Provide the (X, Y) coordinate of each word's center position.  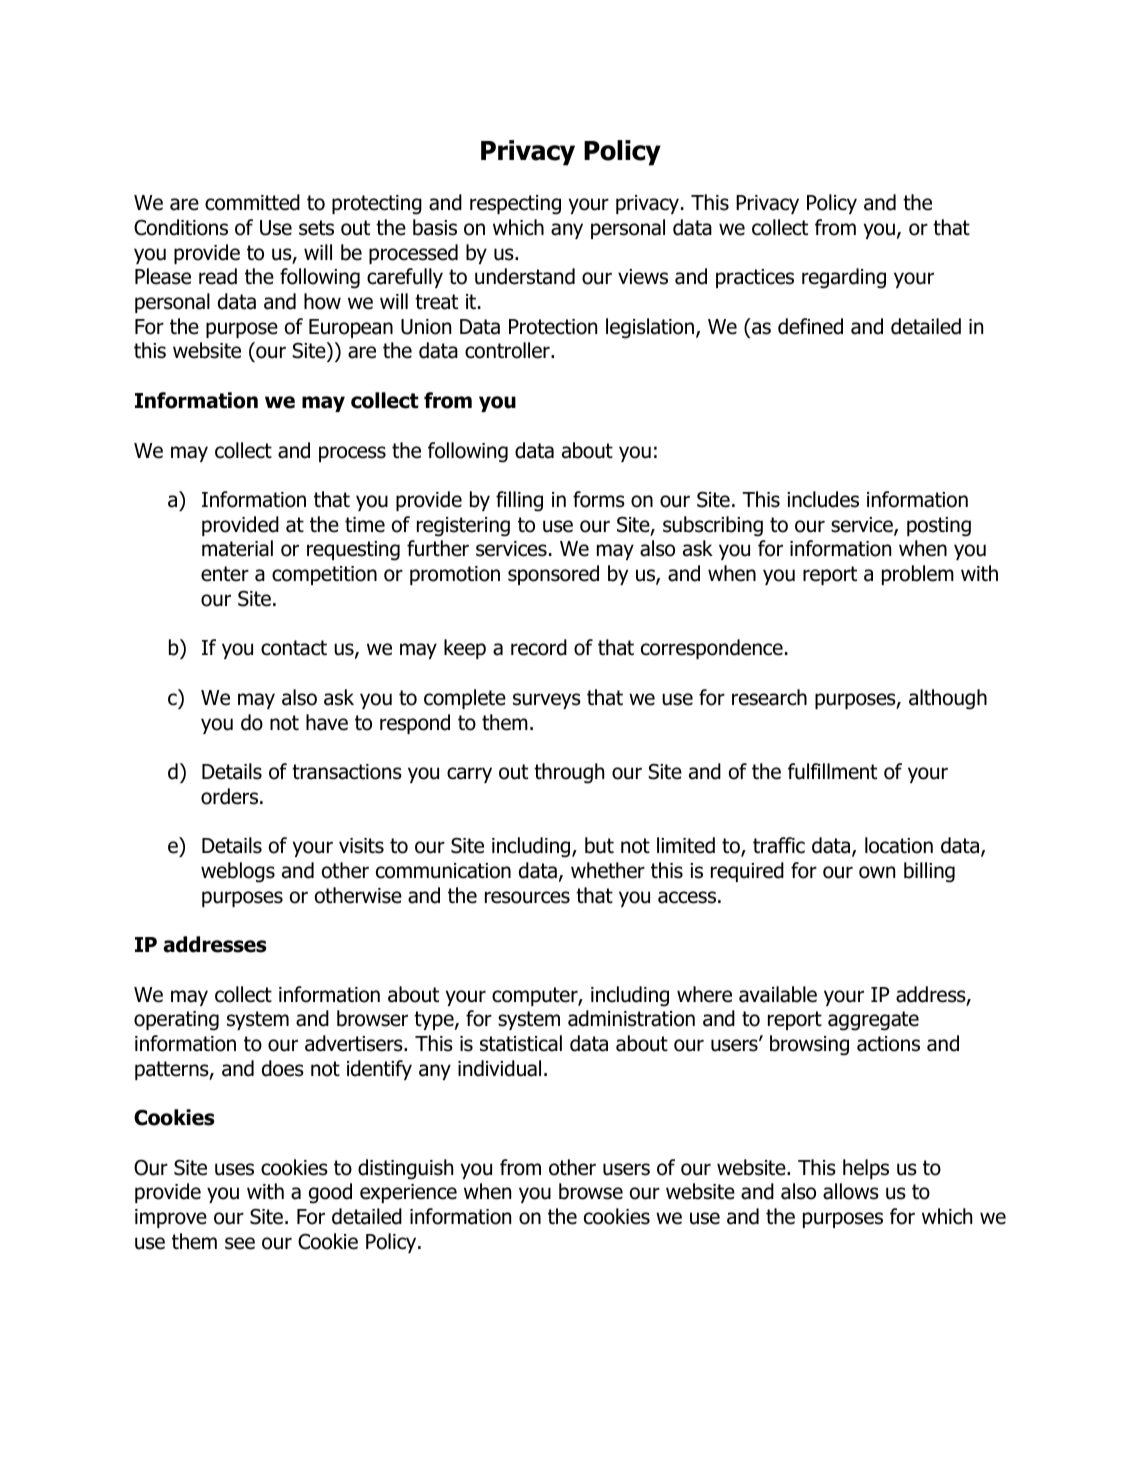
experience (408, 1193)
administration (631, 1018)
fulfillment (832, 771)
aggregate (873, 1021)
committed (252, 202)
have (327, 722)
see (240, 1243)
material (237, 548)
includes (823, 499)
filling (519, 501)
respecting (515, 205)
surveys (547, 701)
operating (176, 1021)
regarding (844, 278)
